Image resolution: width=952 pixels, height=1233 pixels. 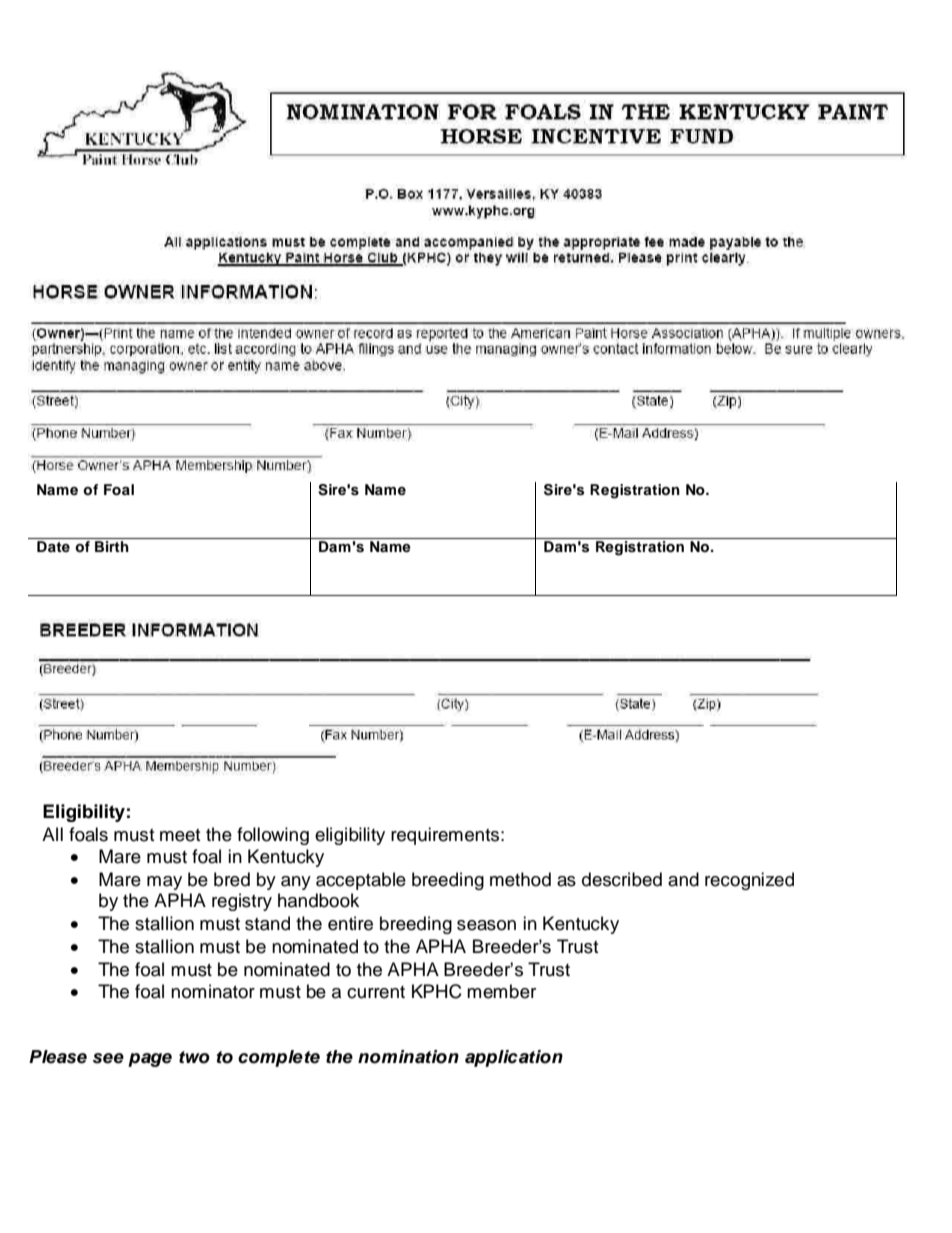 What do you see at coordinates (486, 925) in the document?
I see `season` at bounding box center [486, 925].
